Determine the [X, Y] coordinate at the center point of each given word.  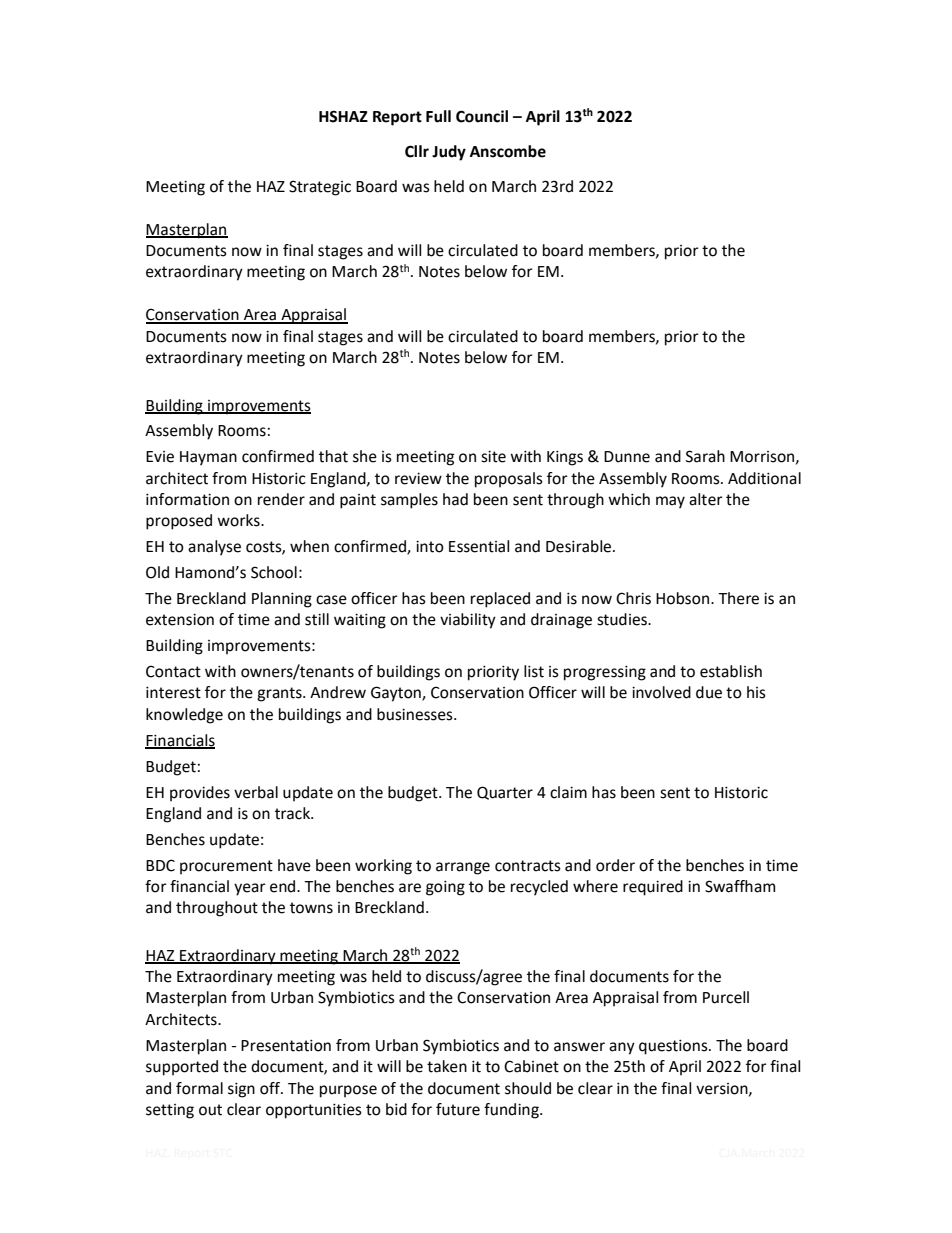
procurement [226, 867]
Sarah [705, 456]
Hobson [684, 598]
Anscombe [508, 151]
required [653, 888]
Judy [449, 153]
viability [468, 621]
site [493, 457]
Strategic [320, 188]
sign [241, 1090]
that [333, 456]
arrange [463, 868]
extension [180, 620]
